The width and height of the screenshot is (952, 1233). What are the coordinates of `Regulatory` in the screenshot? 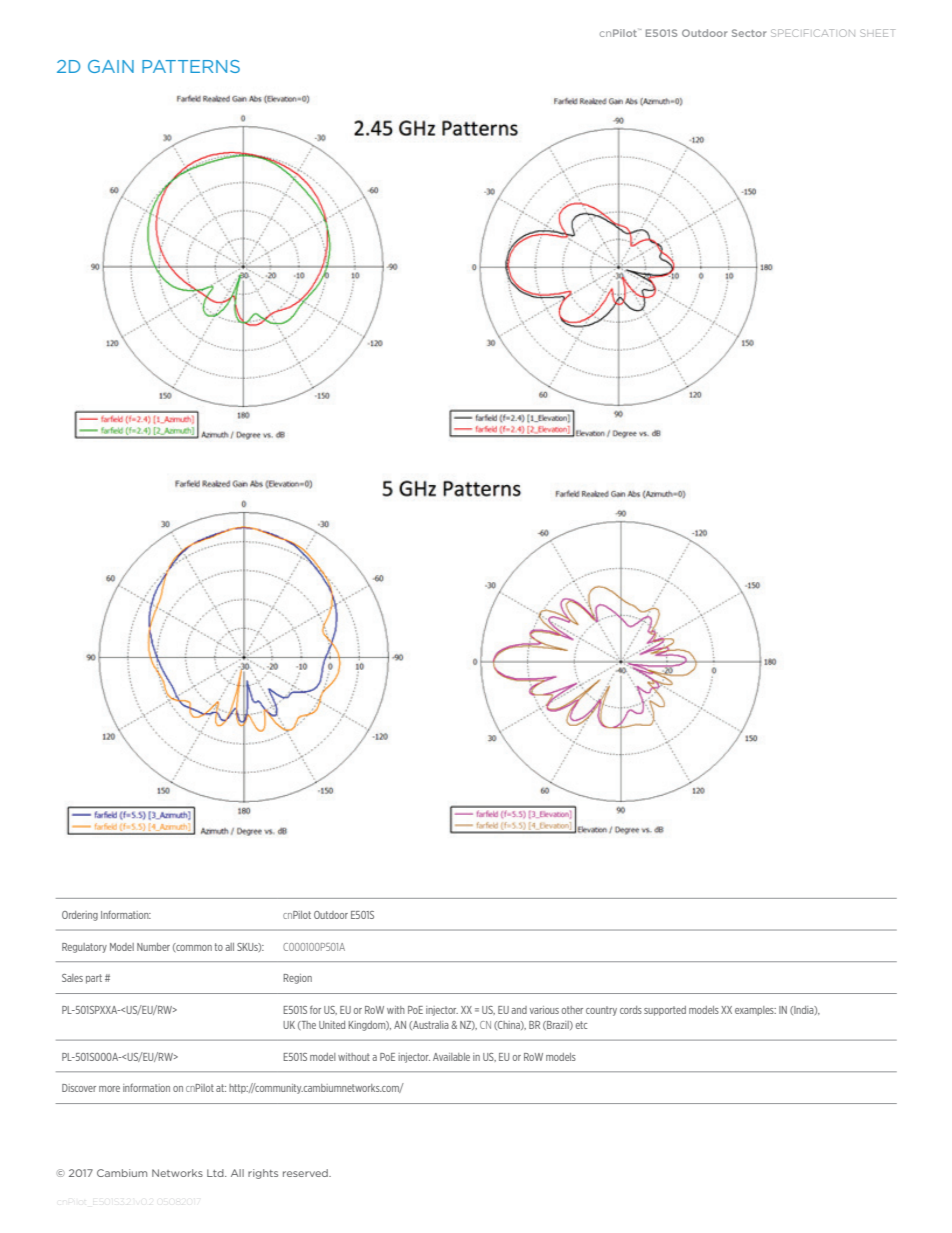 It's located at (84, 948).
